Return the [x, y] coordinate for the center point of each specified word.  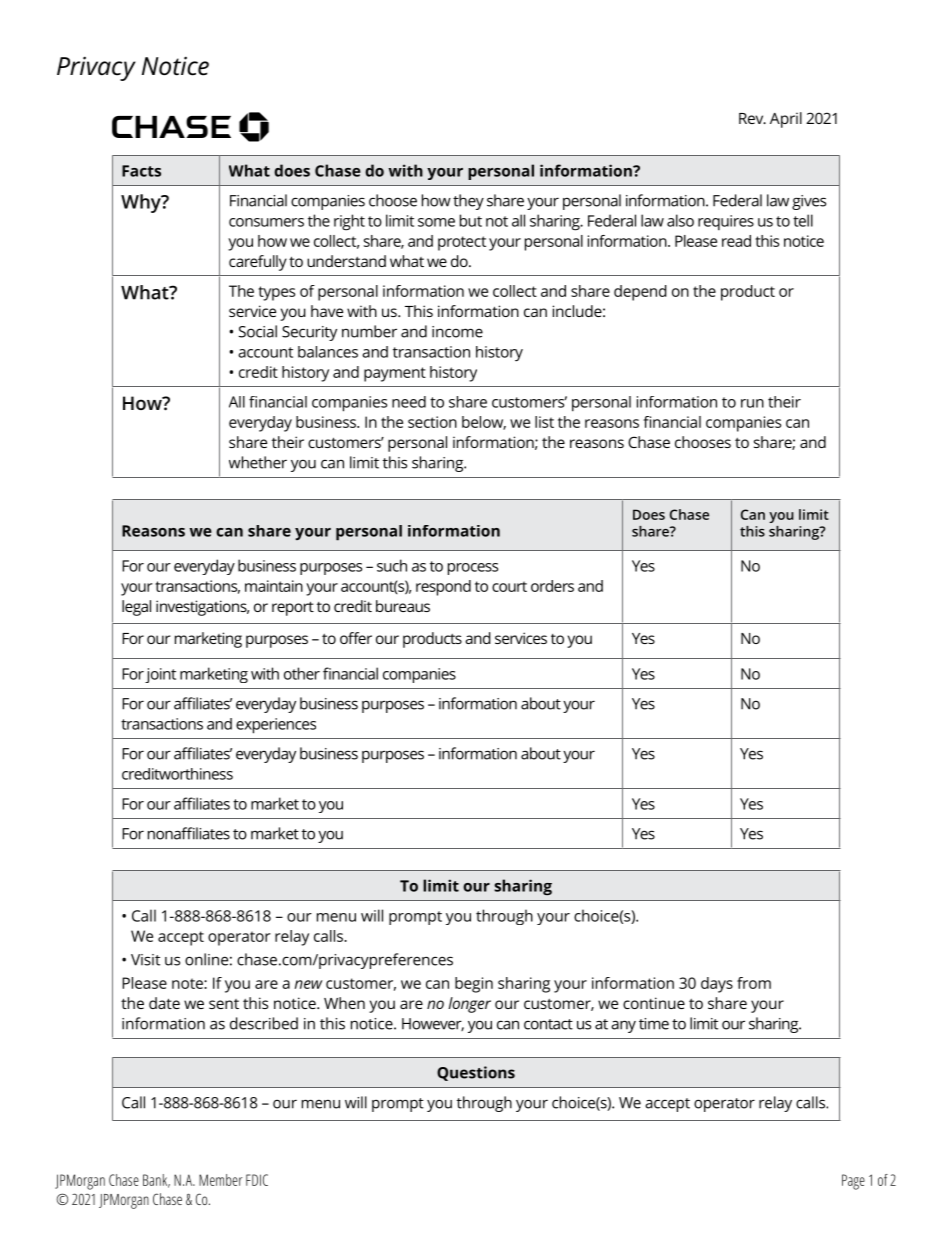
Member [220, 1180]
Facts [141, 171]
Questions [476, 1073]
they [468, 202]
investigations [202, 608]
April [786, 120]
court [509, 586]
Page [853, 1182]
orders [552, 586]
